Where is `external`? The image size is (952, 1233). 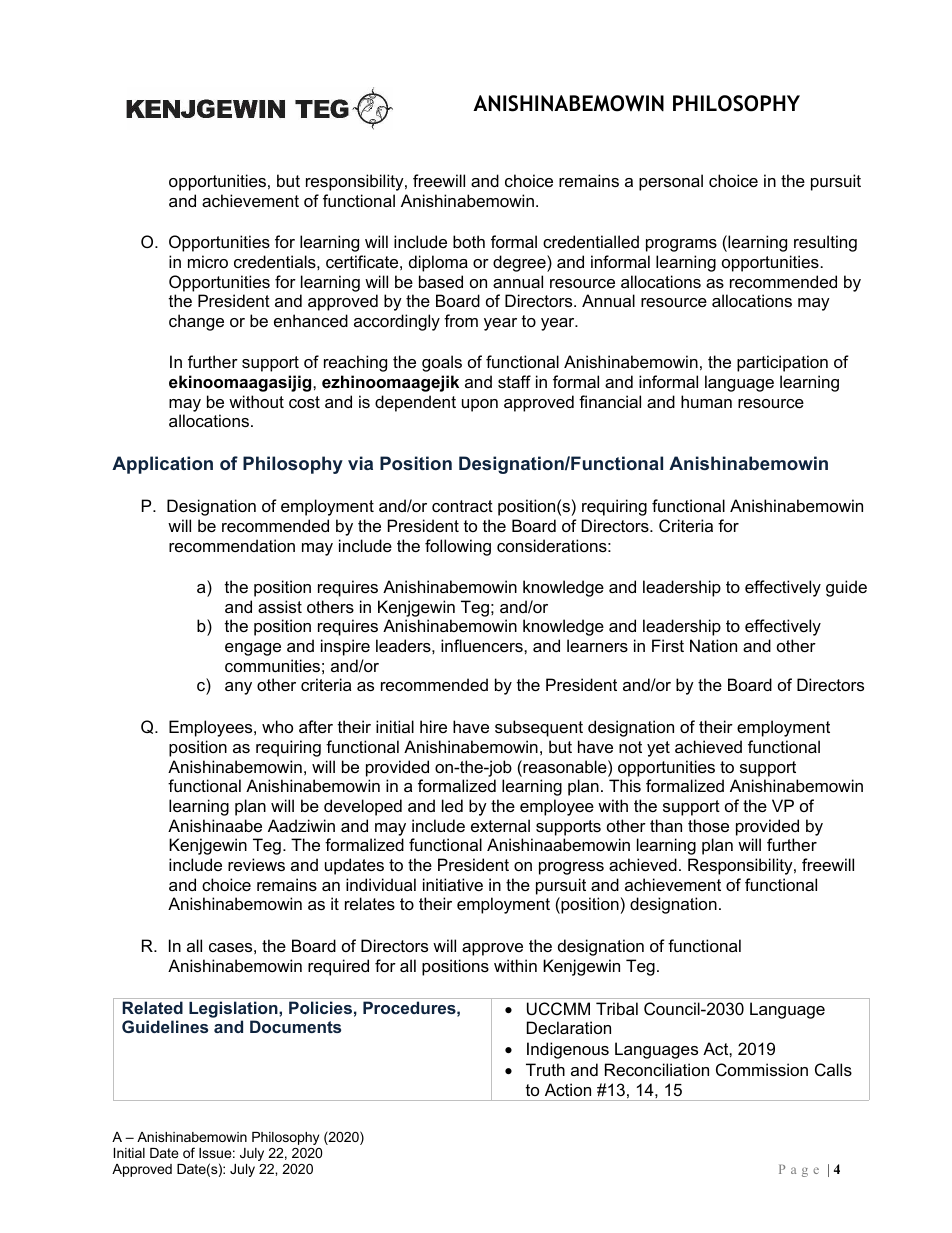 external is located at coordinates (500, 825).
